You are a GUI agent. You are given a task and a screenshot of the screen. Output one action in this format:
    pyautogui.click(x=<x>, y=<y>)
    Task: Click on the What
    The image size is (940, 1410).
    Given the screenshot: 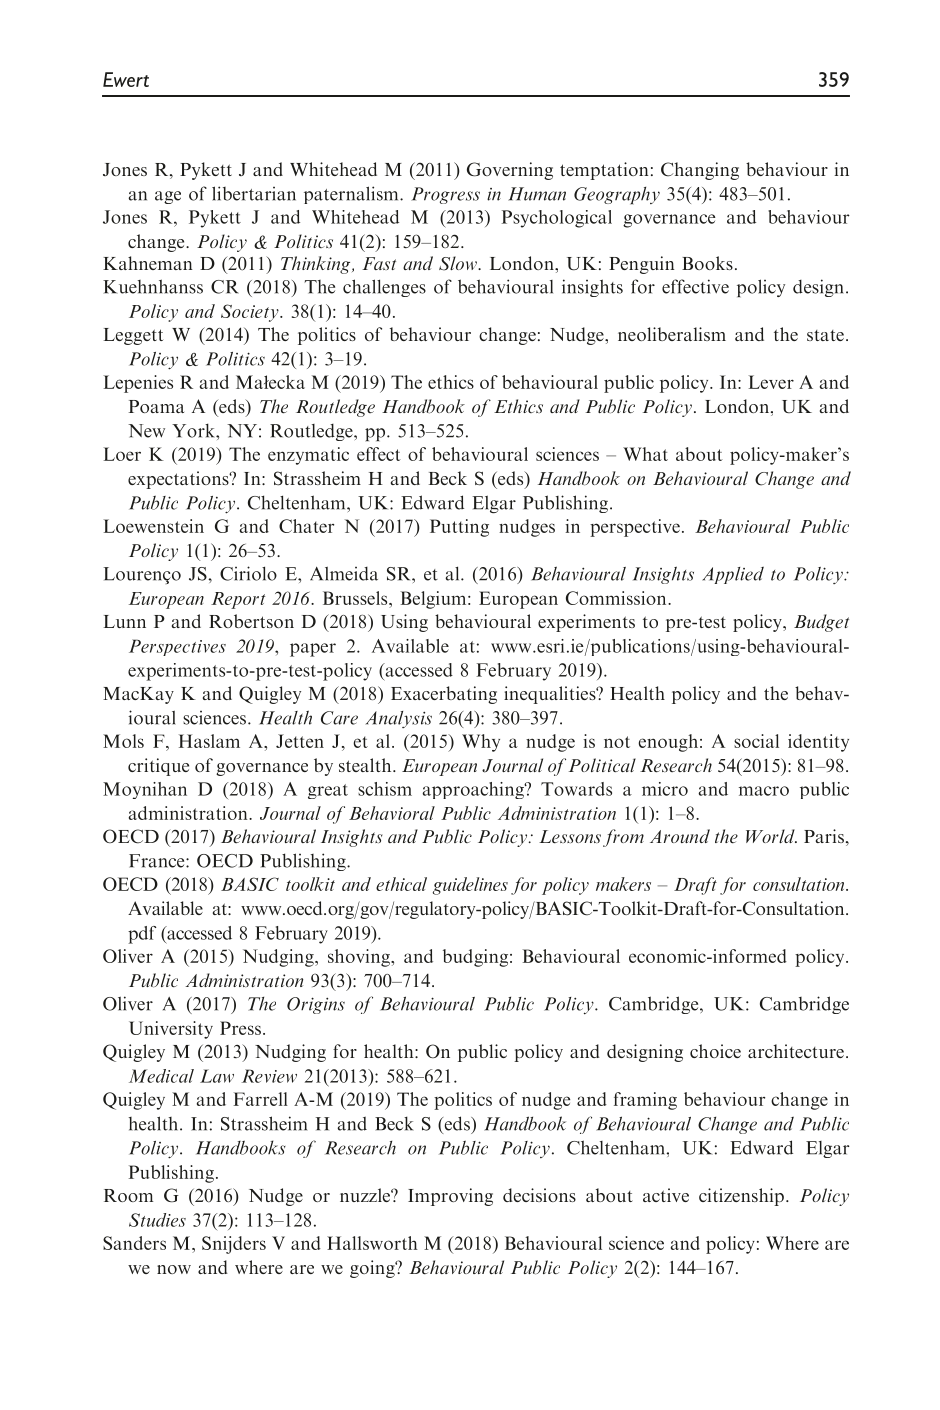 What is the action you would take?
    pyautogui.click(x=645, y=454)
